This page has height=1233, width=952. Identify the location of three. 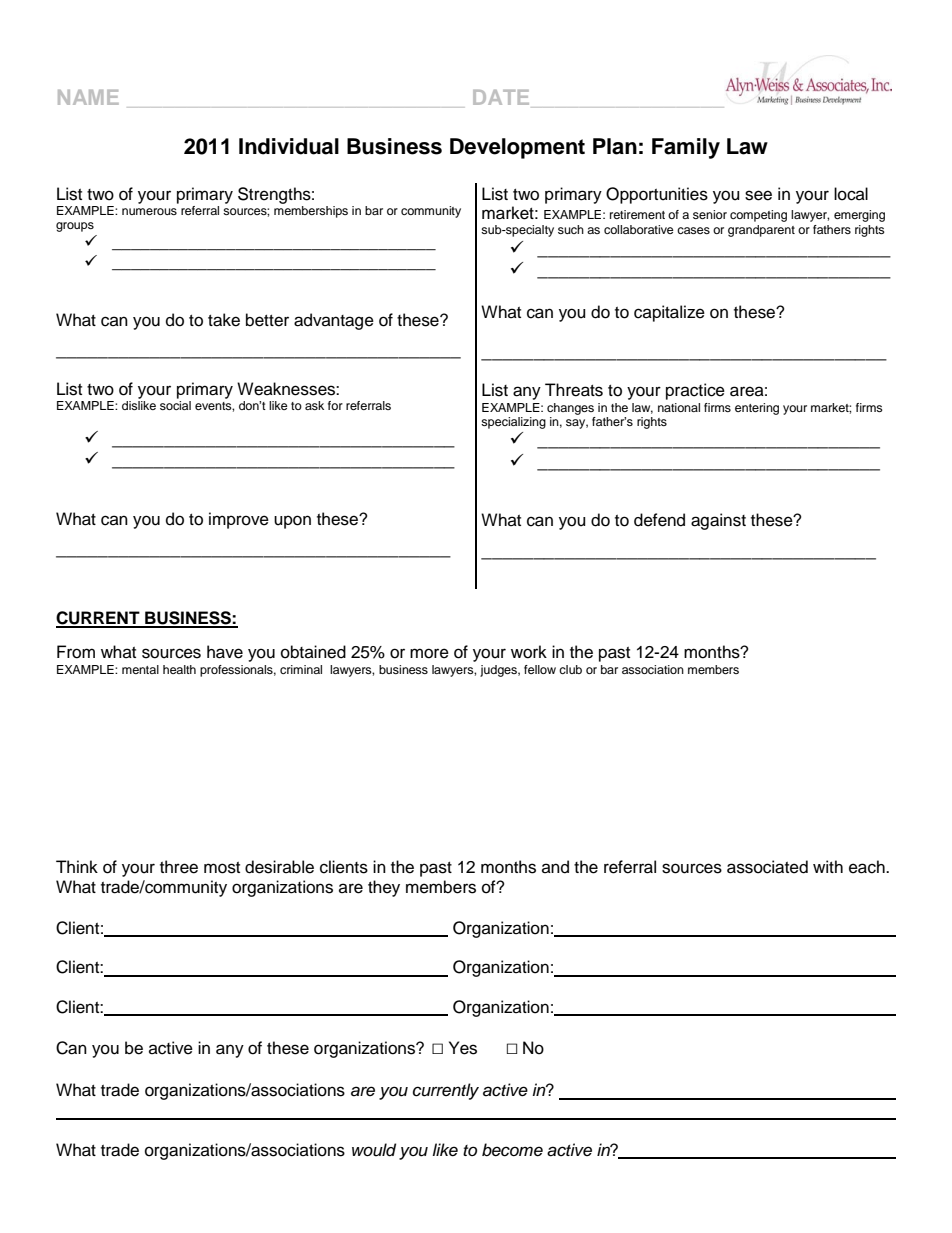
(179, 867).
